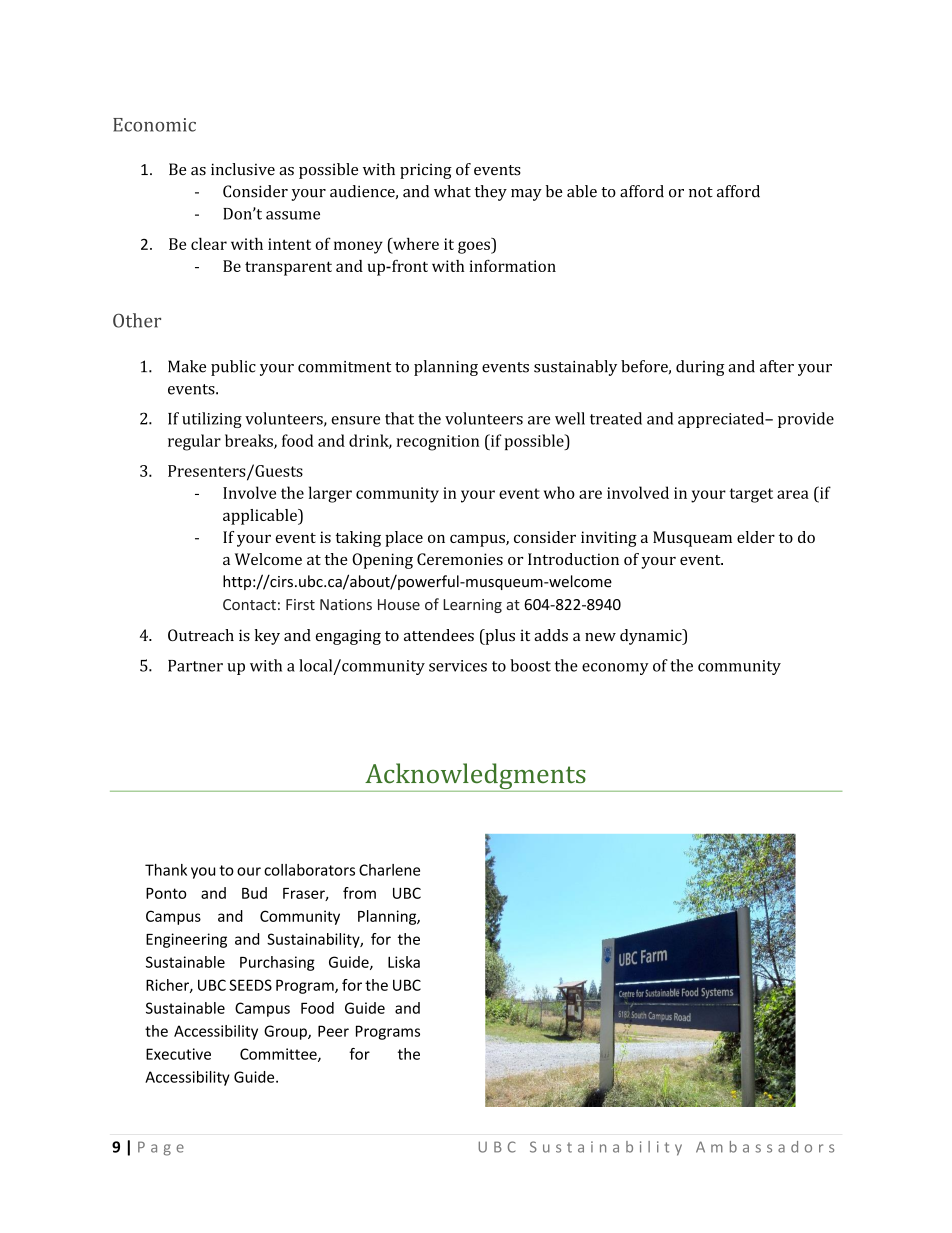 Image resolution: width=952 pixels, height=1233 pixels. I want to click on not, so click(701, 192).
